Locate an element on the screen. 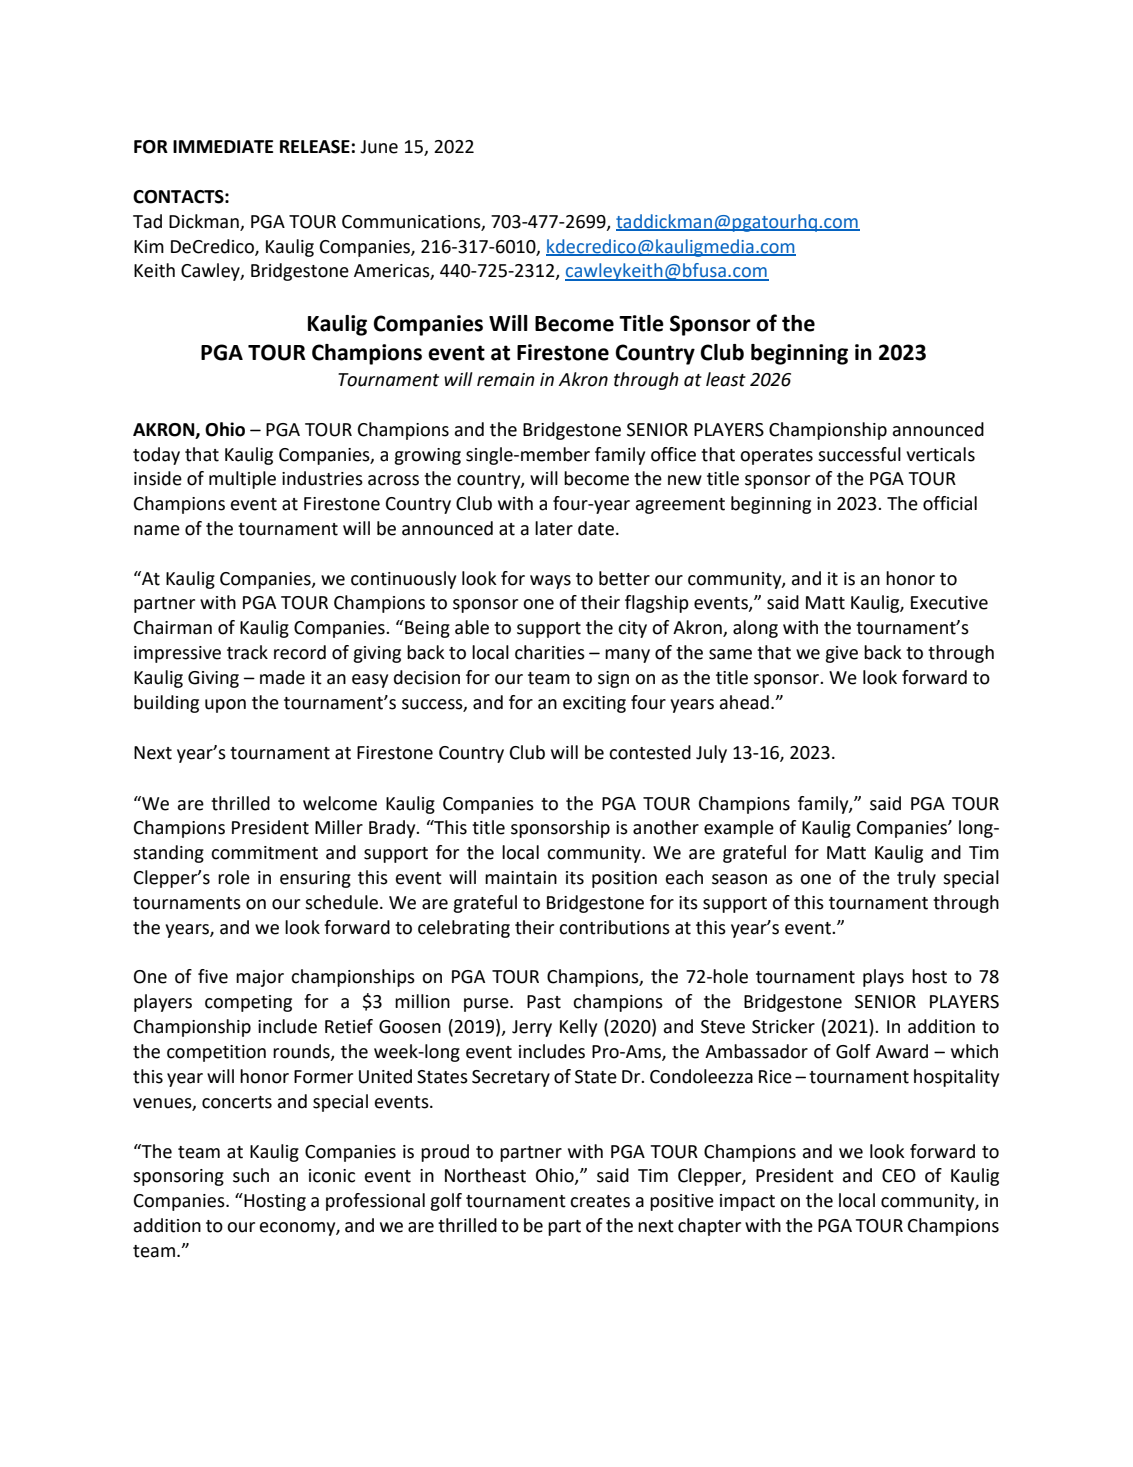  verticals is located at coordinates (940, 454).
